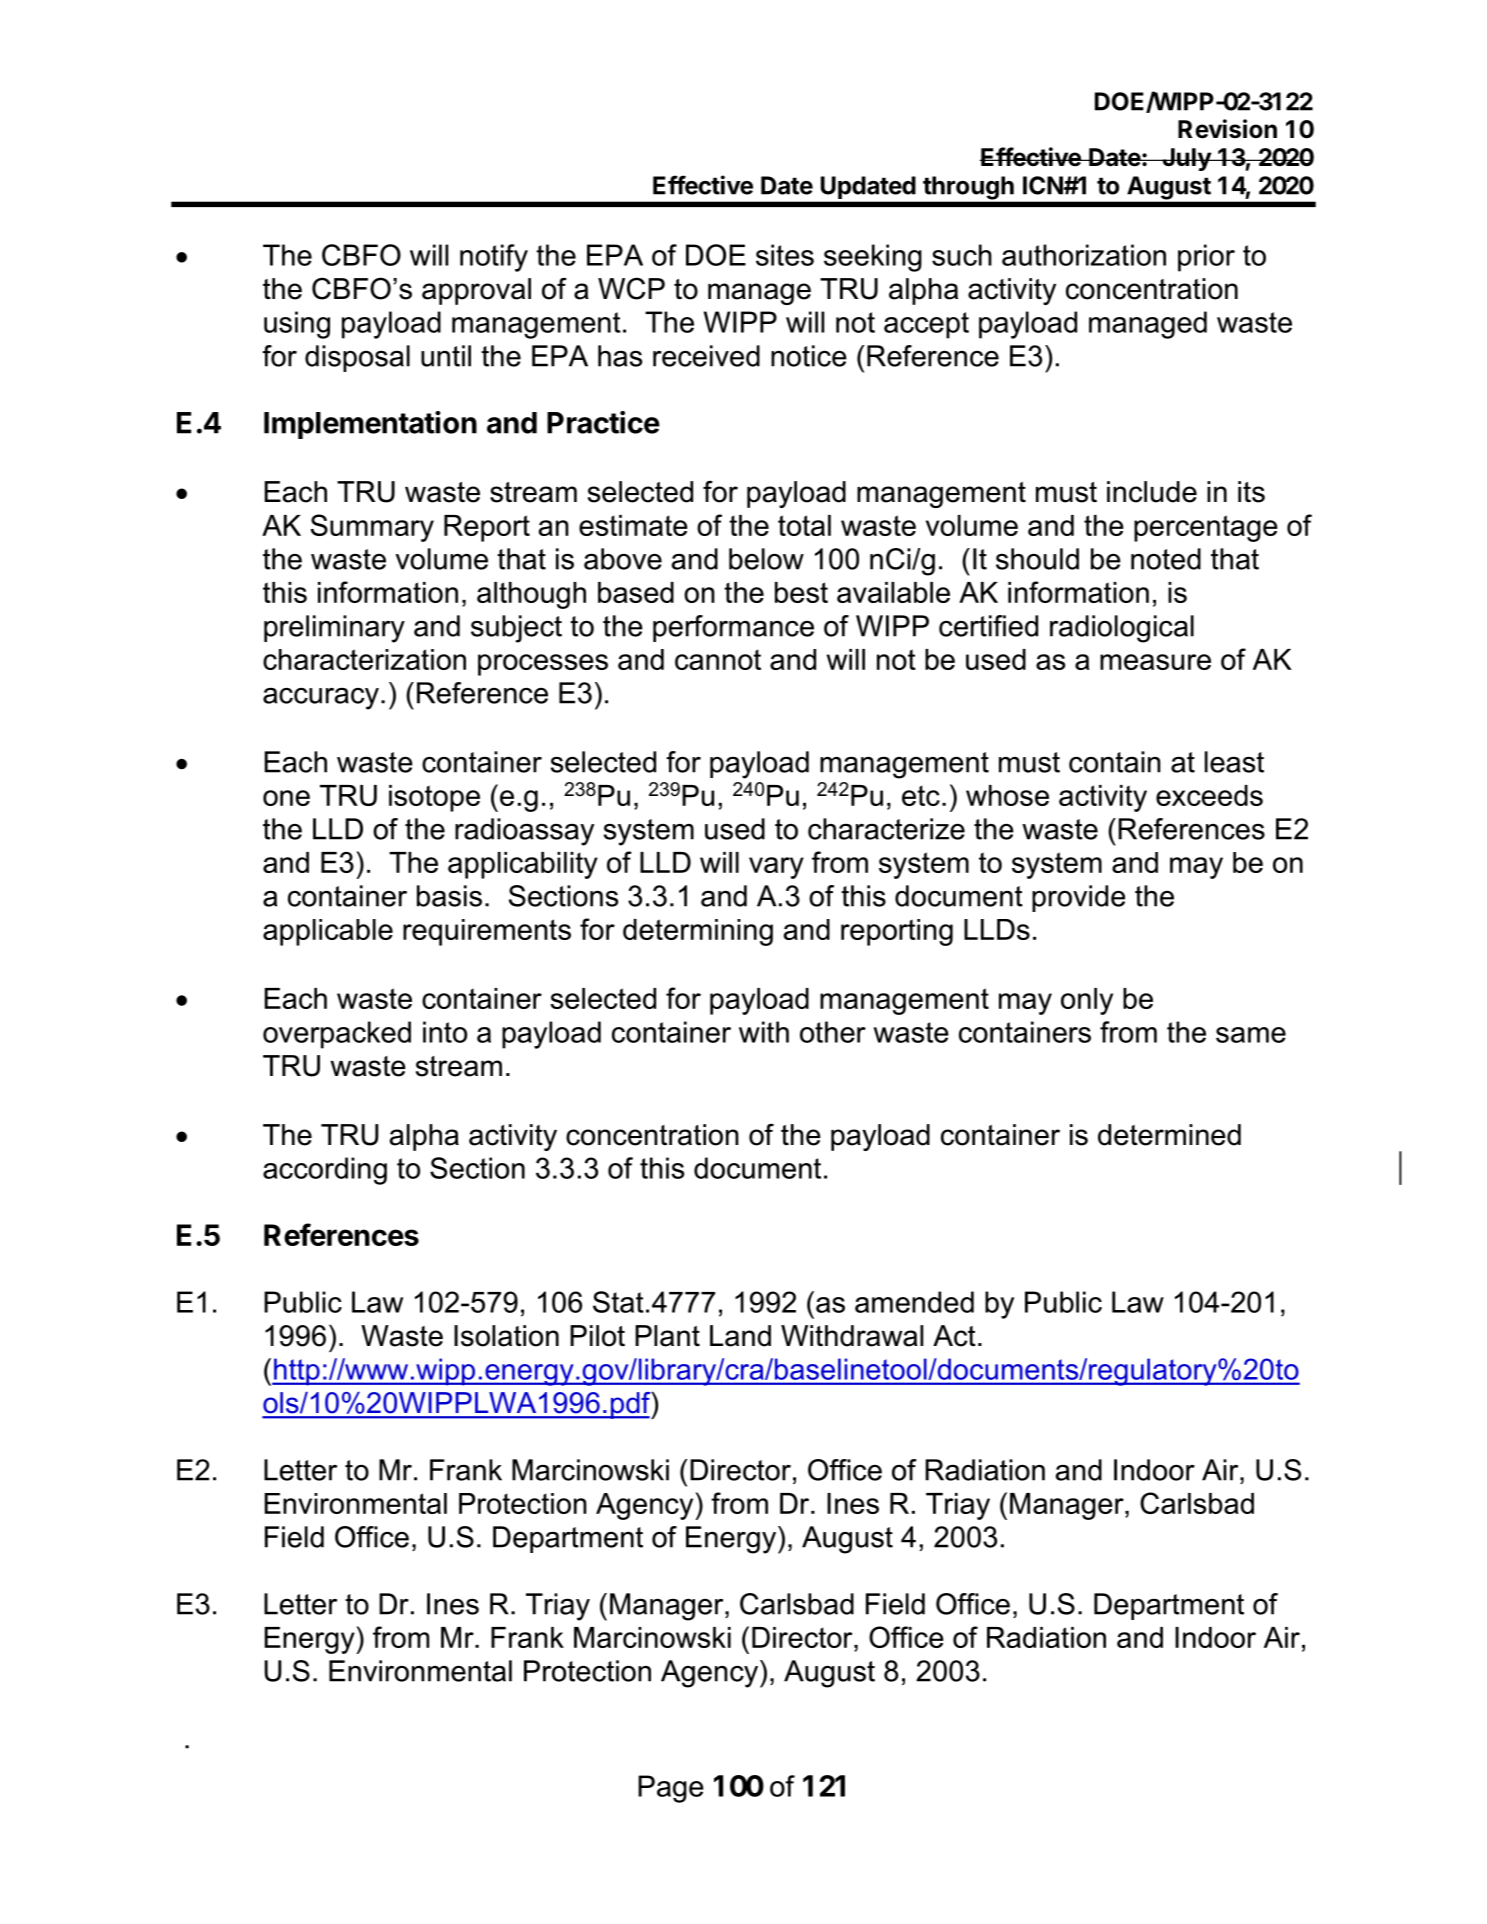  Describe the element at coordinates (785, 255) in the screenshot. I see `sites` at that location.
